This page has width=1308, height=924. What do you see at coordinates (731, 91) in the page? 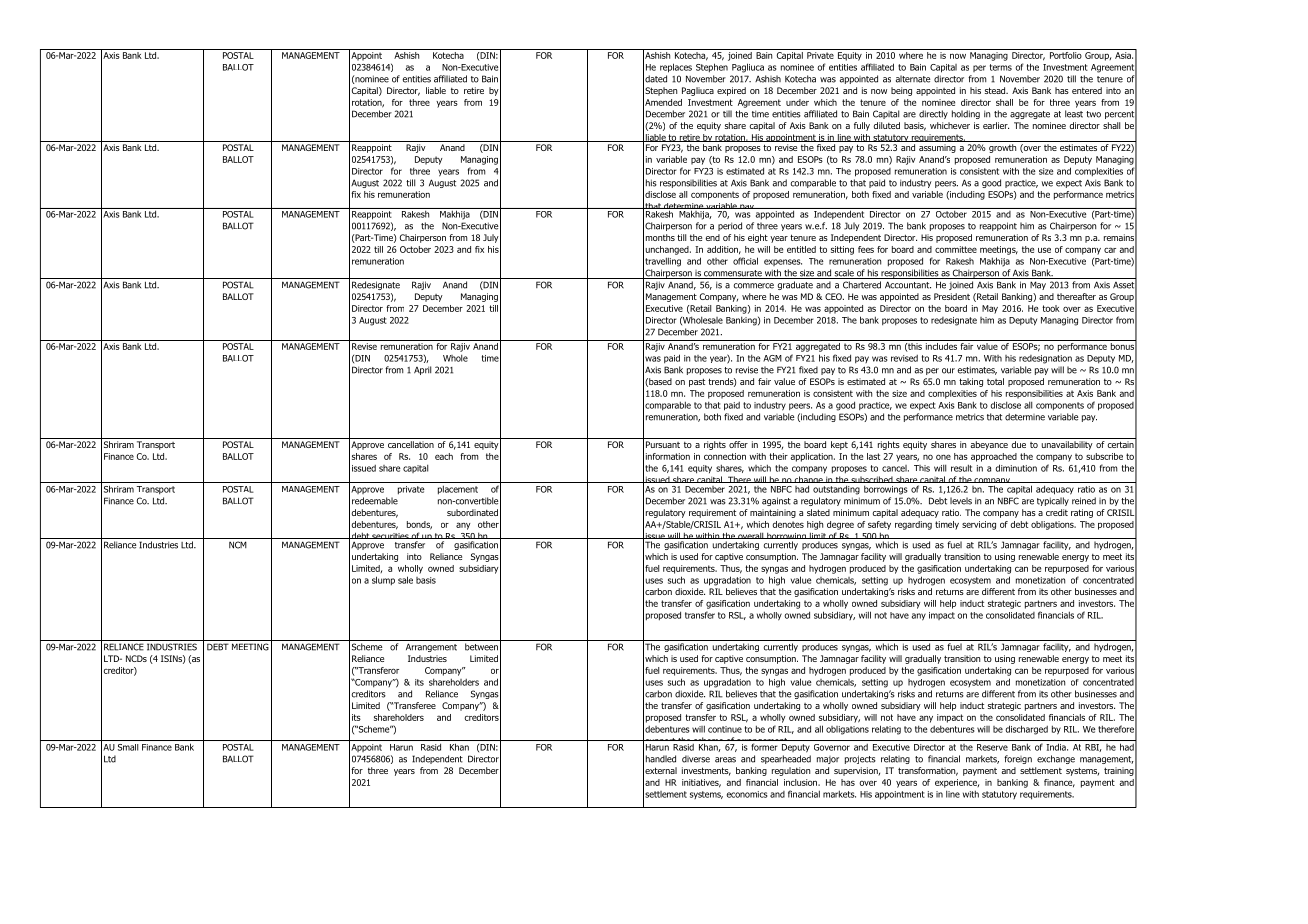
I see `expired` at bounding box center [731, 91].
